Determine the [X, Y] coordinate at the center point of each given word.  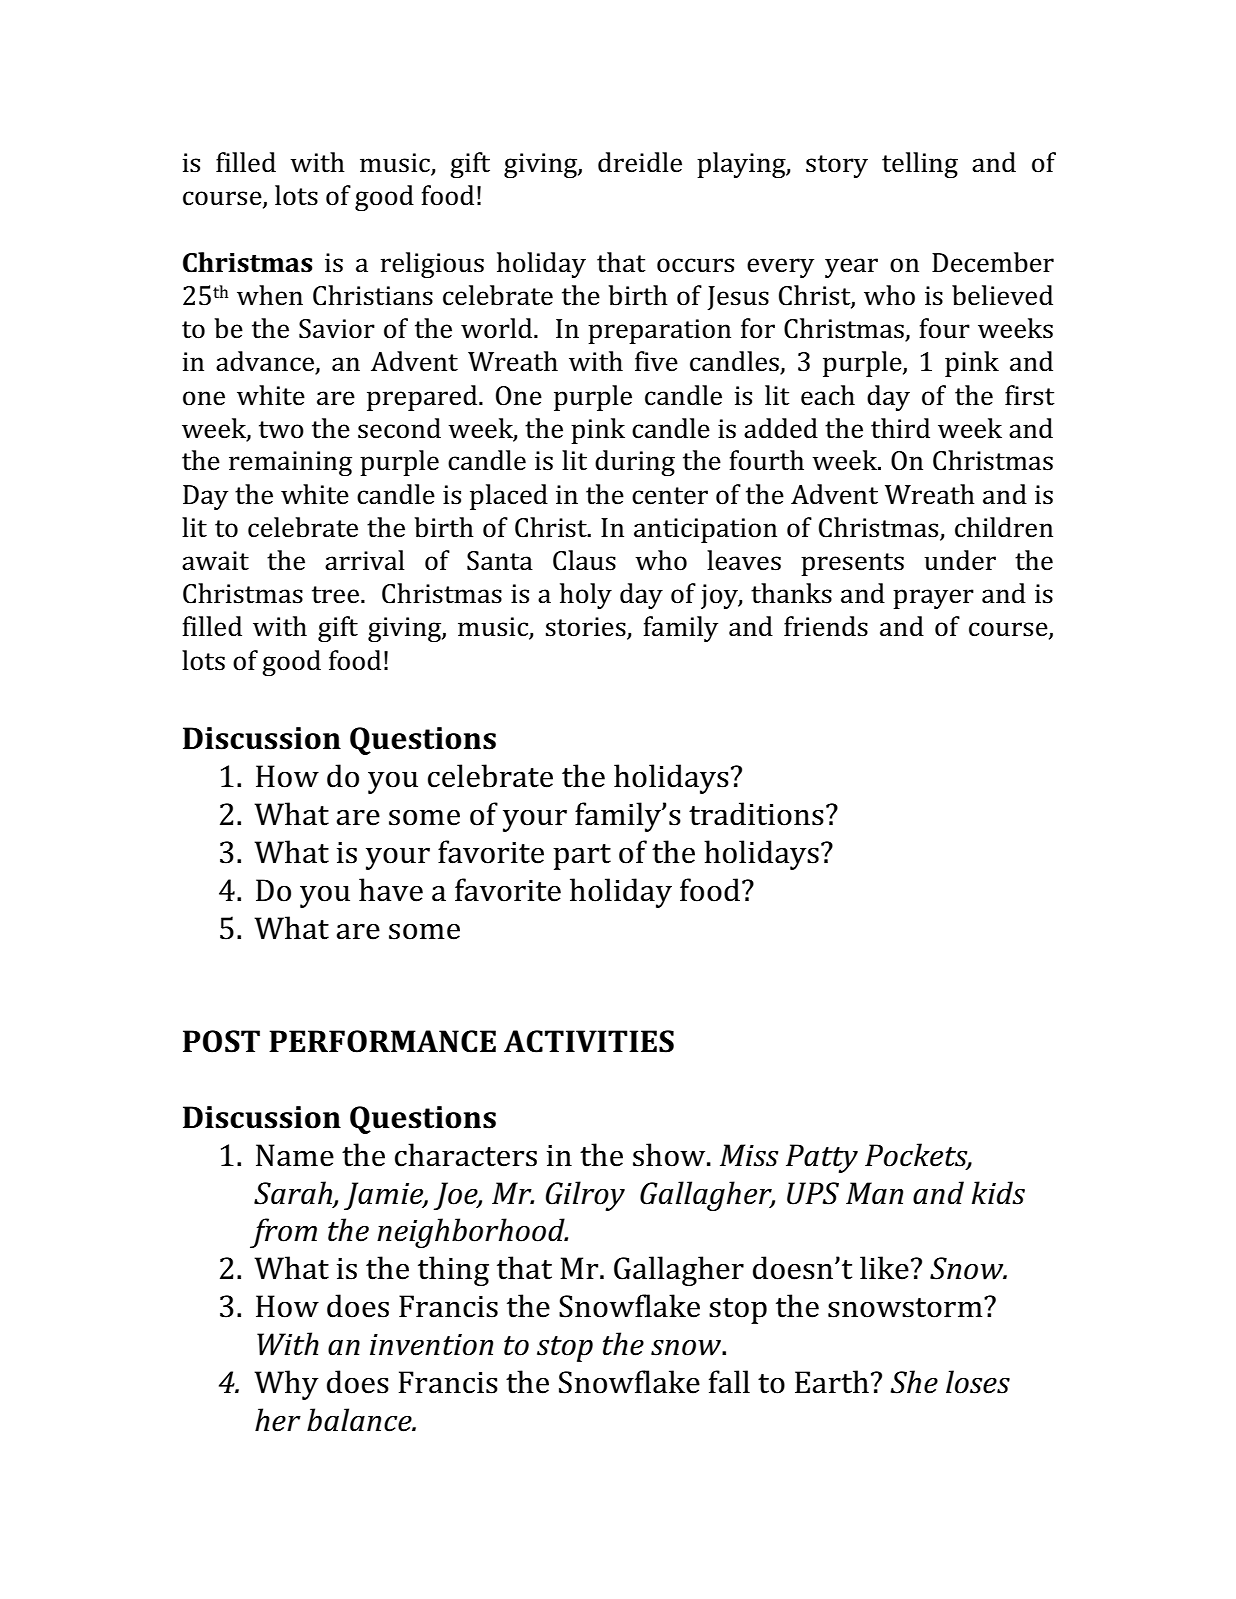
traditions [756, 814]
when [270, 295]
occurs [695, 265]
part [582, 857]
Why [286, 1385]
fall [729, 1382]
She [914, 1382]
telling [920, 165]
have [391, 890]
